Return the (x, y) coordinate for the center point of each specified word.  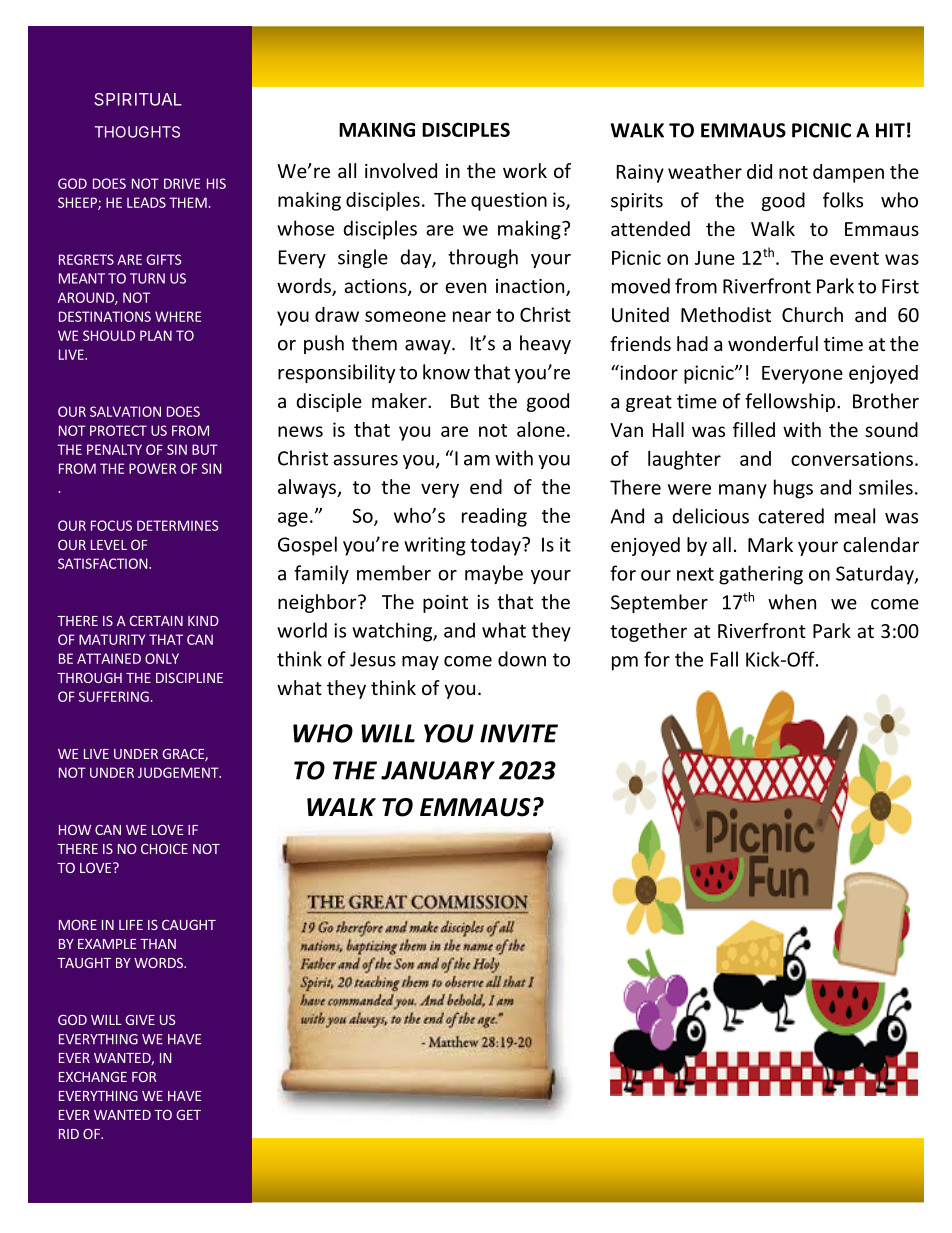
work (525, 170)
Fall (724, 659)
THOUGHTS (137, 132)
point (445, 604)
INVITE (519, 733)
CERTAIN (156, 621)
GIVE (140, 1020)
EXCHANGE (93, 1077)
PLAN (156, 335)
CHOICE (164, 849)
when (792, 602)
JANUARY (438, 770)
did (759, 171)
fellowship (790, 402)
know (446, 372)
